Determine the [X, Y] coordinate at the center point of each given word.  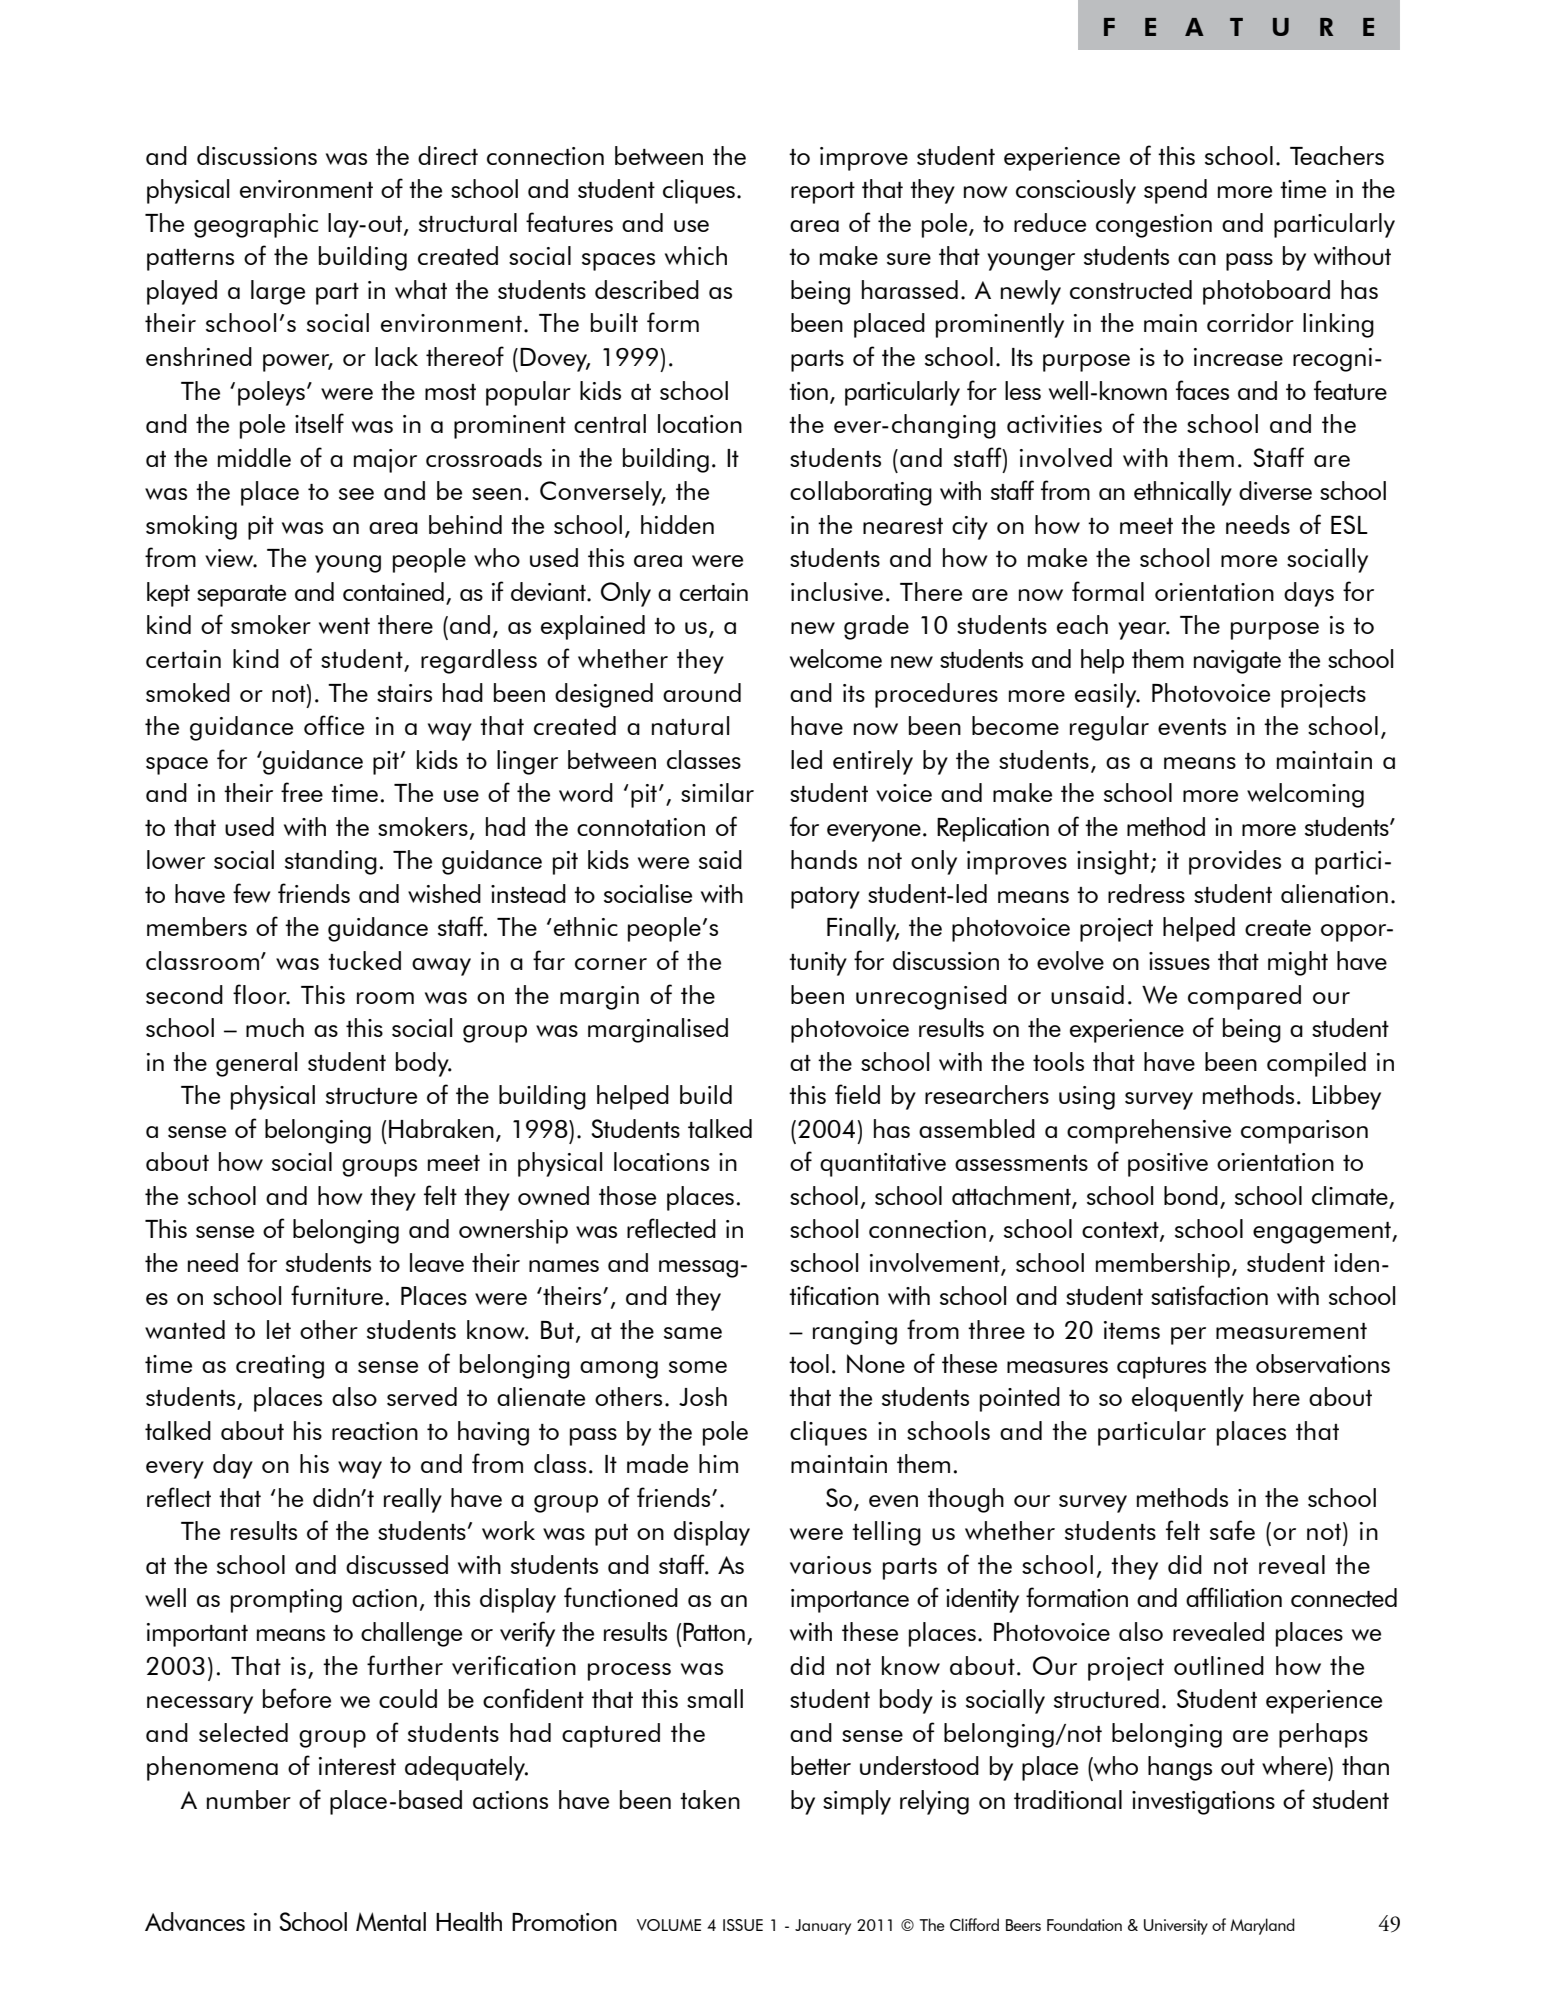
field [857, 1094]
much [275, 1027]
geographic [256, 225]
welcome [836, 658]
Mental [391, 1921]
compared [1244, 997]
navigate [1237, 662]
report [823, 193]
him [718, 1463]
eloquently [1188, 1399]
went [344, 626]
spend [1175, 191]
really [413, 1500]
